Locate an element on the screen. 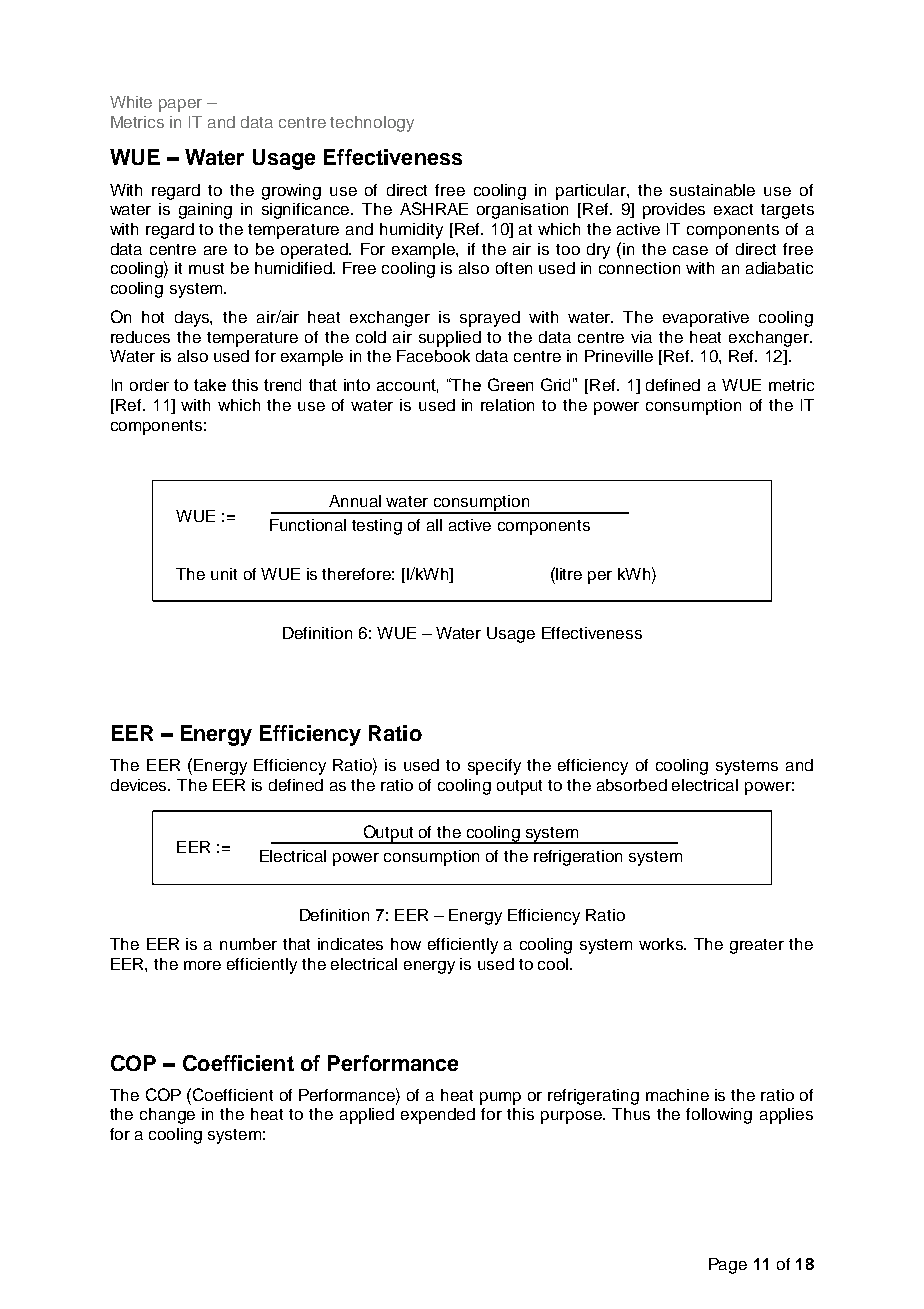  sustainable is located at coordinates (712, 190).
